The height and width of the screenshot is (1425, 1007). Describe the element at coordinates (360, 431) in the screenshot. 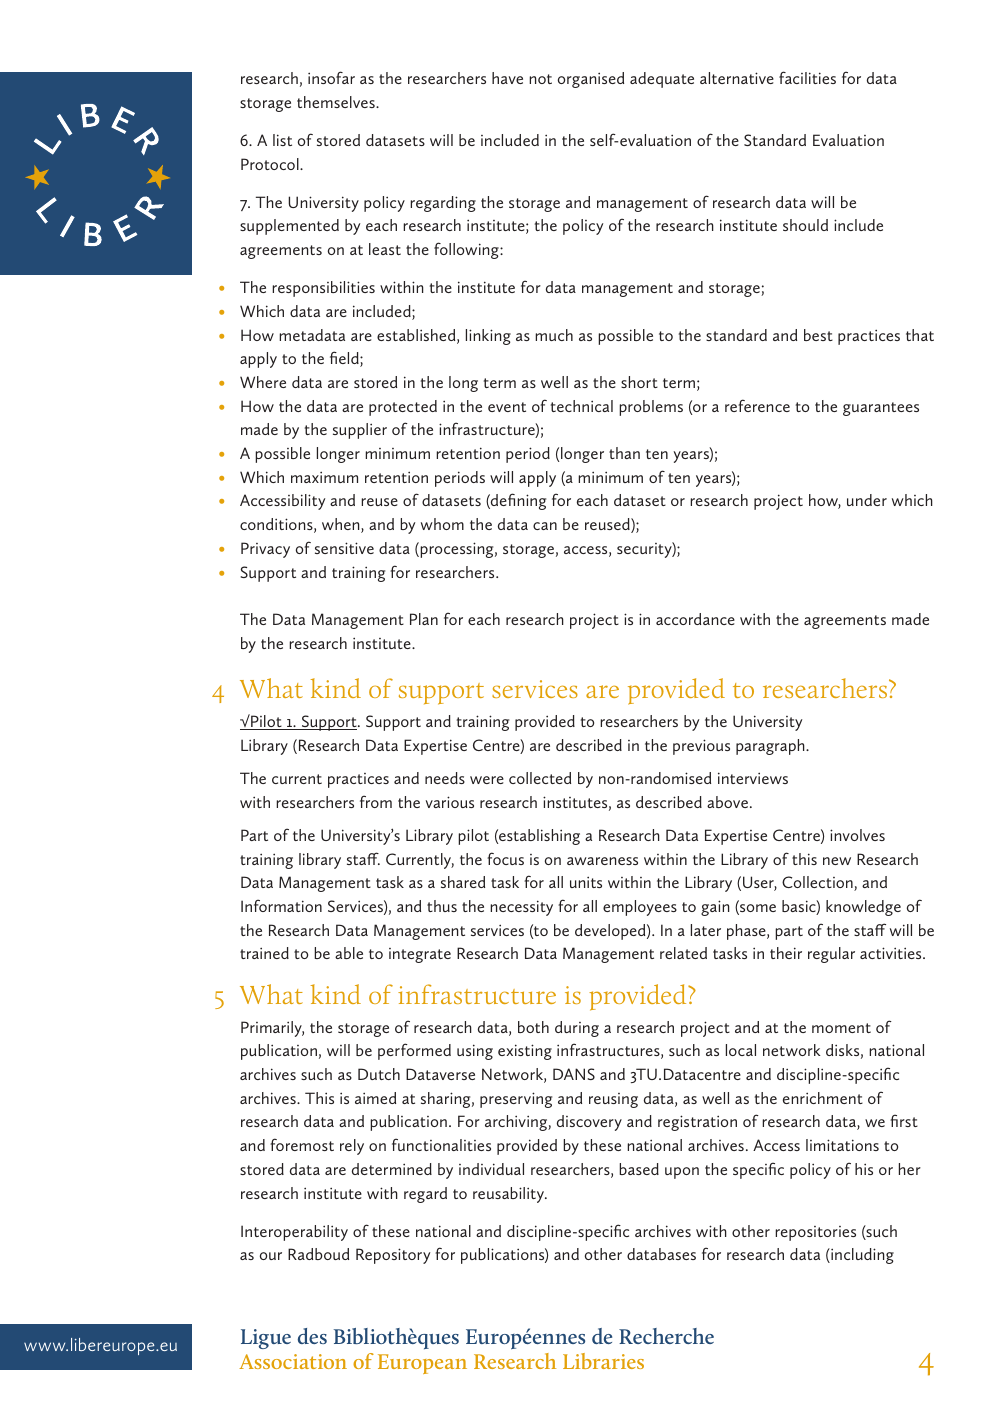

I see `supplier` at that location.
